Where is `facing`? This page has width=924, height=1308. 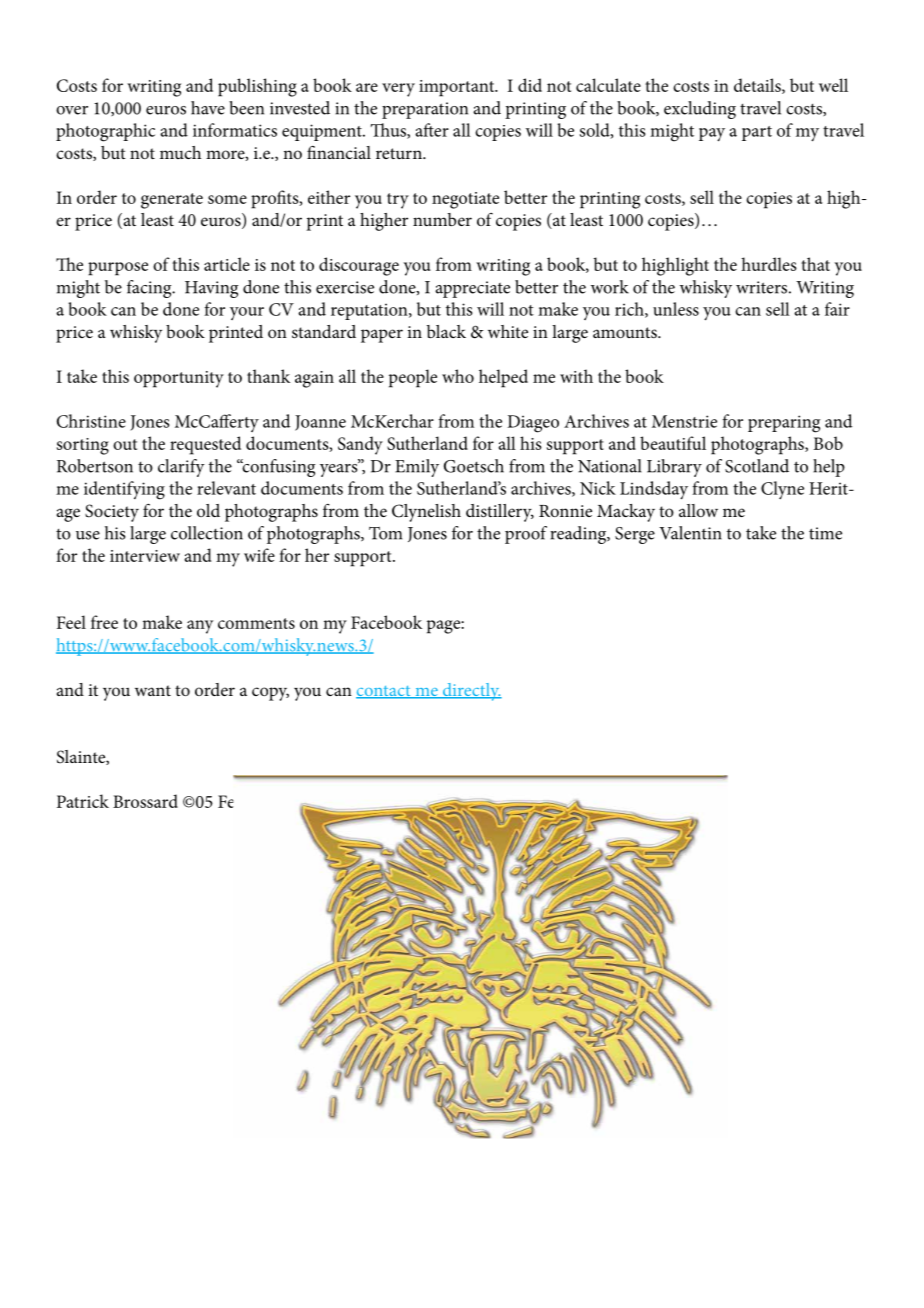
facing is located at coordinates (150, 289).
